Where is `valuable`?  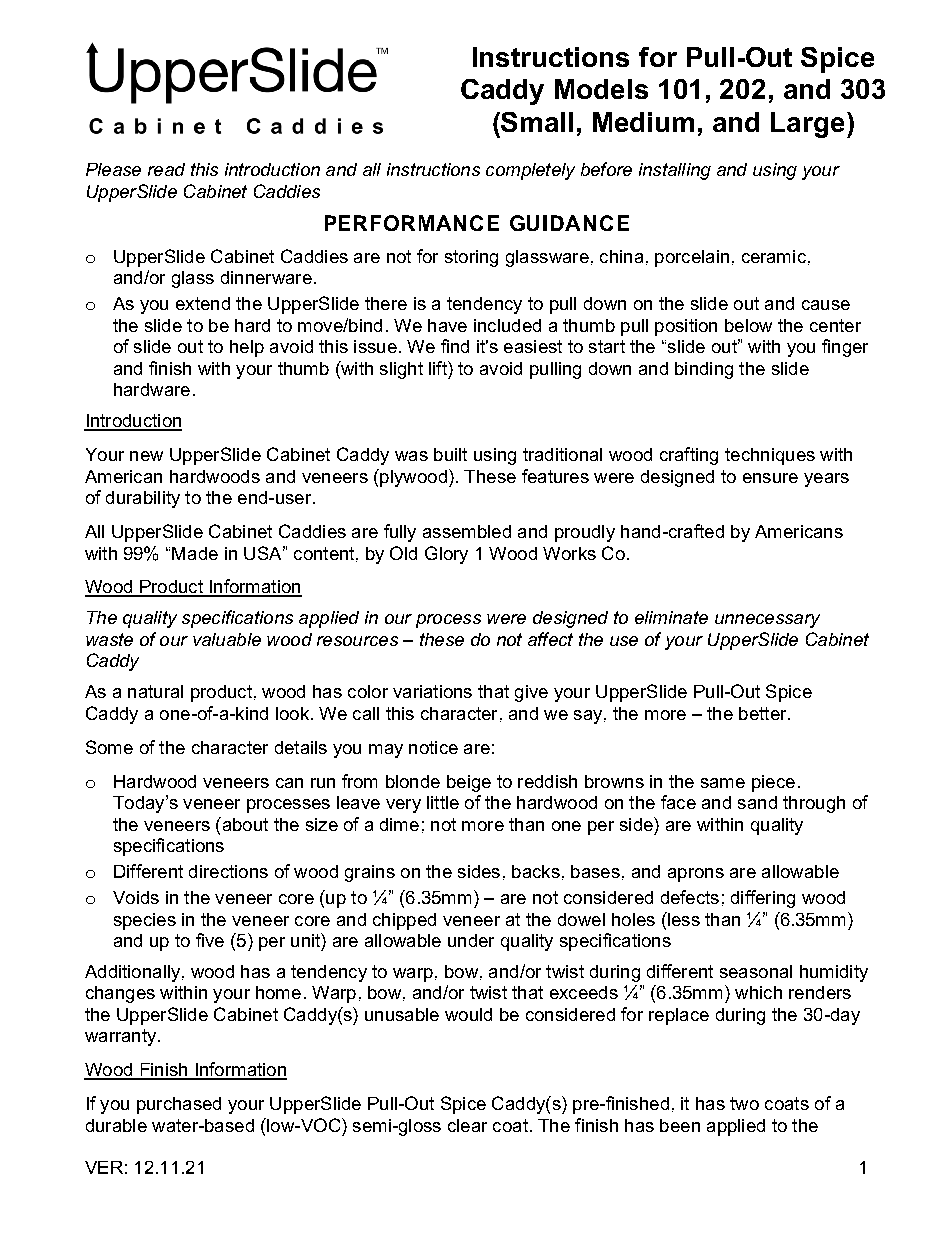 valuable is located at coordinates (227, 639).
